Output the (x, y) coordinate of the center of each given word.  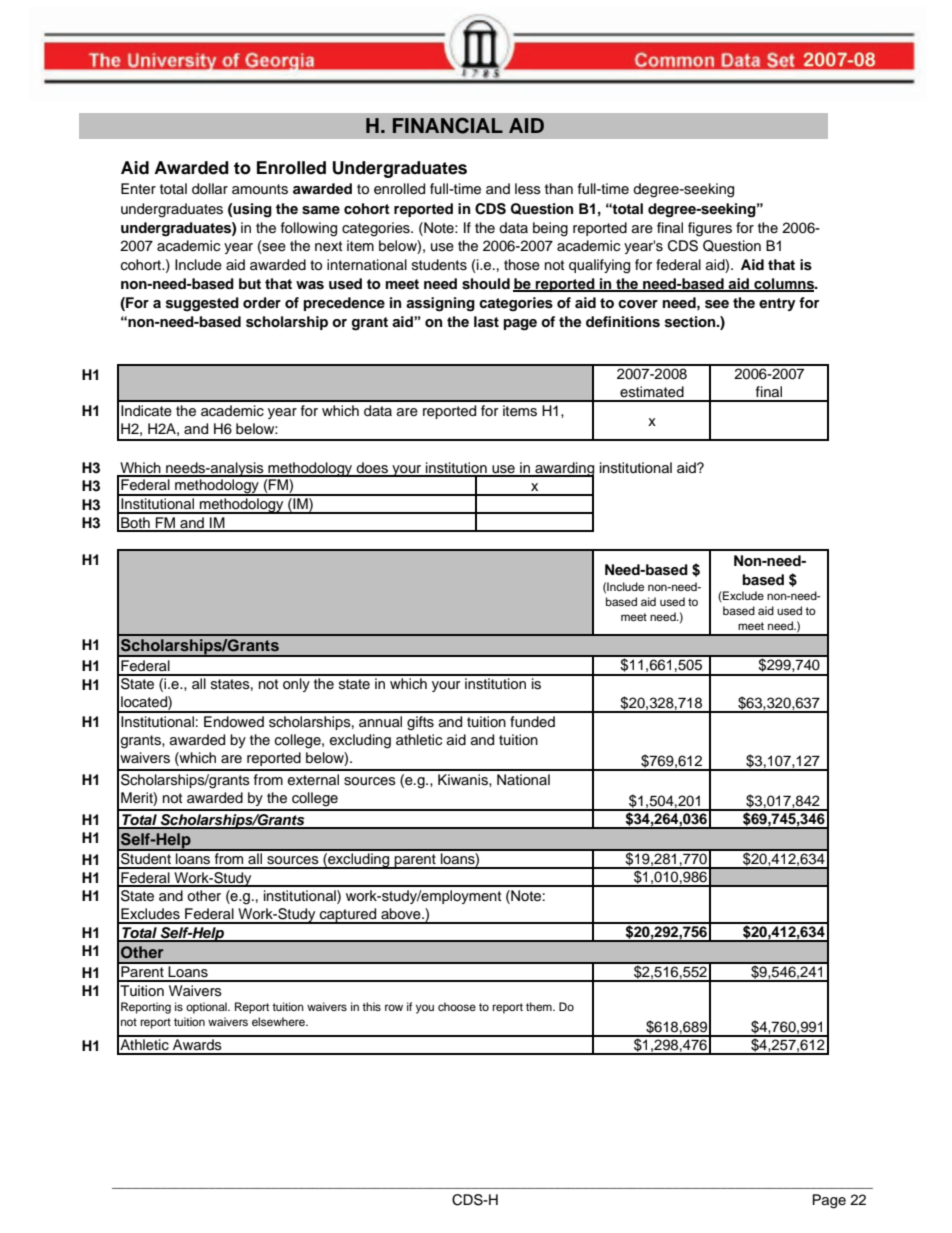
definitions (623, 322)
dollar (210, 189)
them (540, 1006)
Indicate (146, 411)
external (313, 780)
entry (777, 304)
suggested (202, 304)
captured (348, 916)
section (691, 322)
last (486, 322)
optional (207, 1008)
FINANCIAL (448, 125)
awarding (563, 470)
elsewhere (279, 1021)
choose (457, 1006)
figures (710, 229)
